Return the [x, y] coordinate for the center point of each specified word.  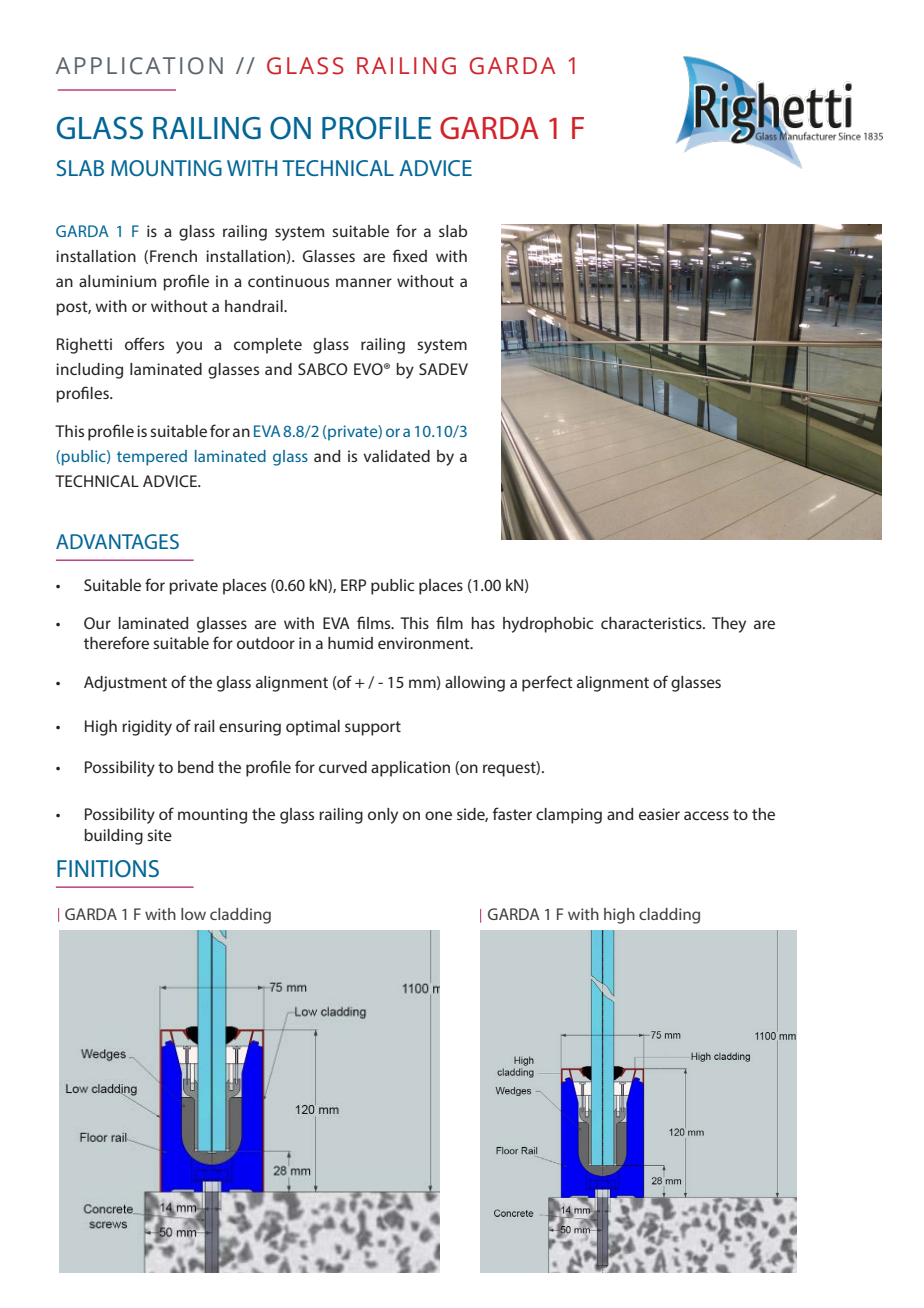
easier [659, 814]
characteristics [652, 623]
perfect [547, 683]
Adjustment [125, 684]
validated [396, 456]
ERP [353, 585]
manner [364, 282]
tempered [152, 458]
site [159, 835]
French [173, 256]
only [383, 816]
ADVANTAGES [117, 541]
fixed [410, 255]
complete [268, 346]
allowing [475, 684]
